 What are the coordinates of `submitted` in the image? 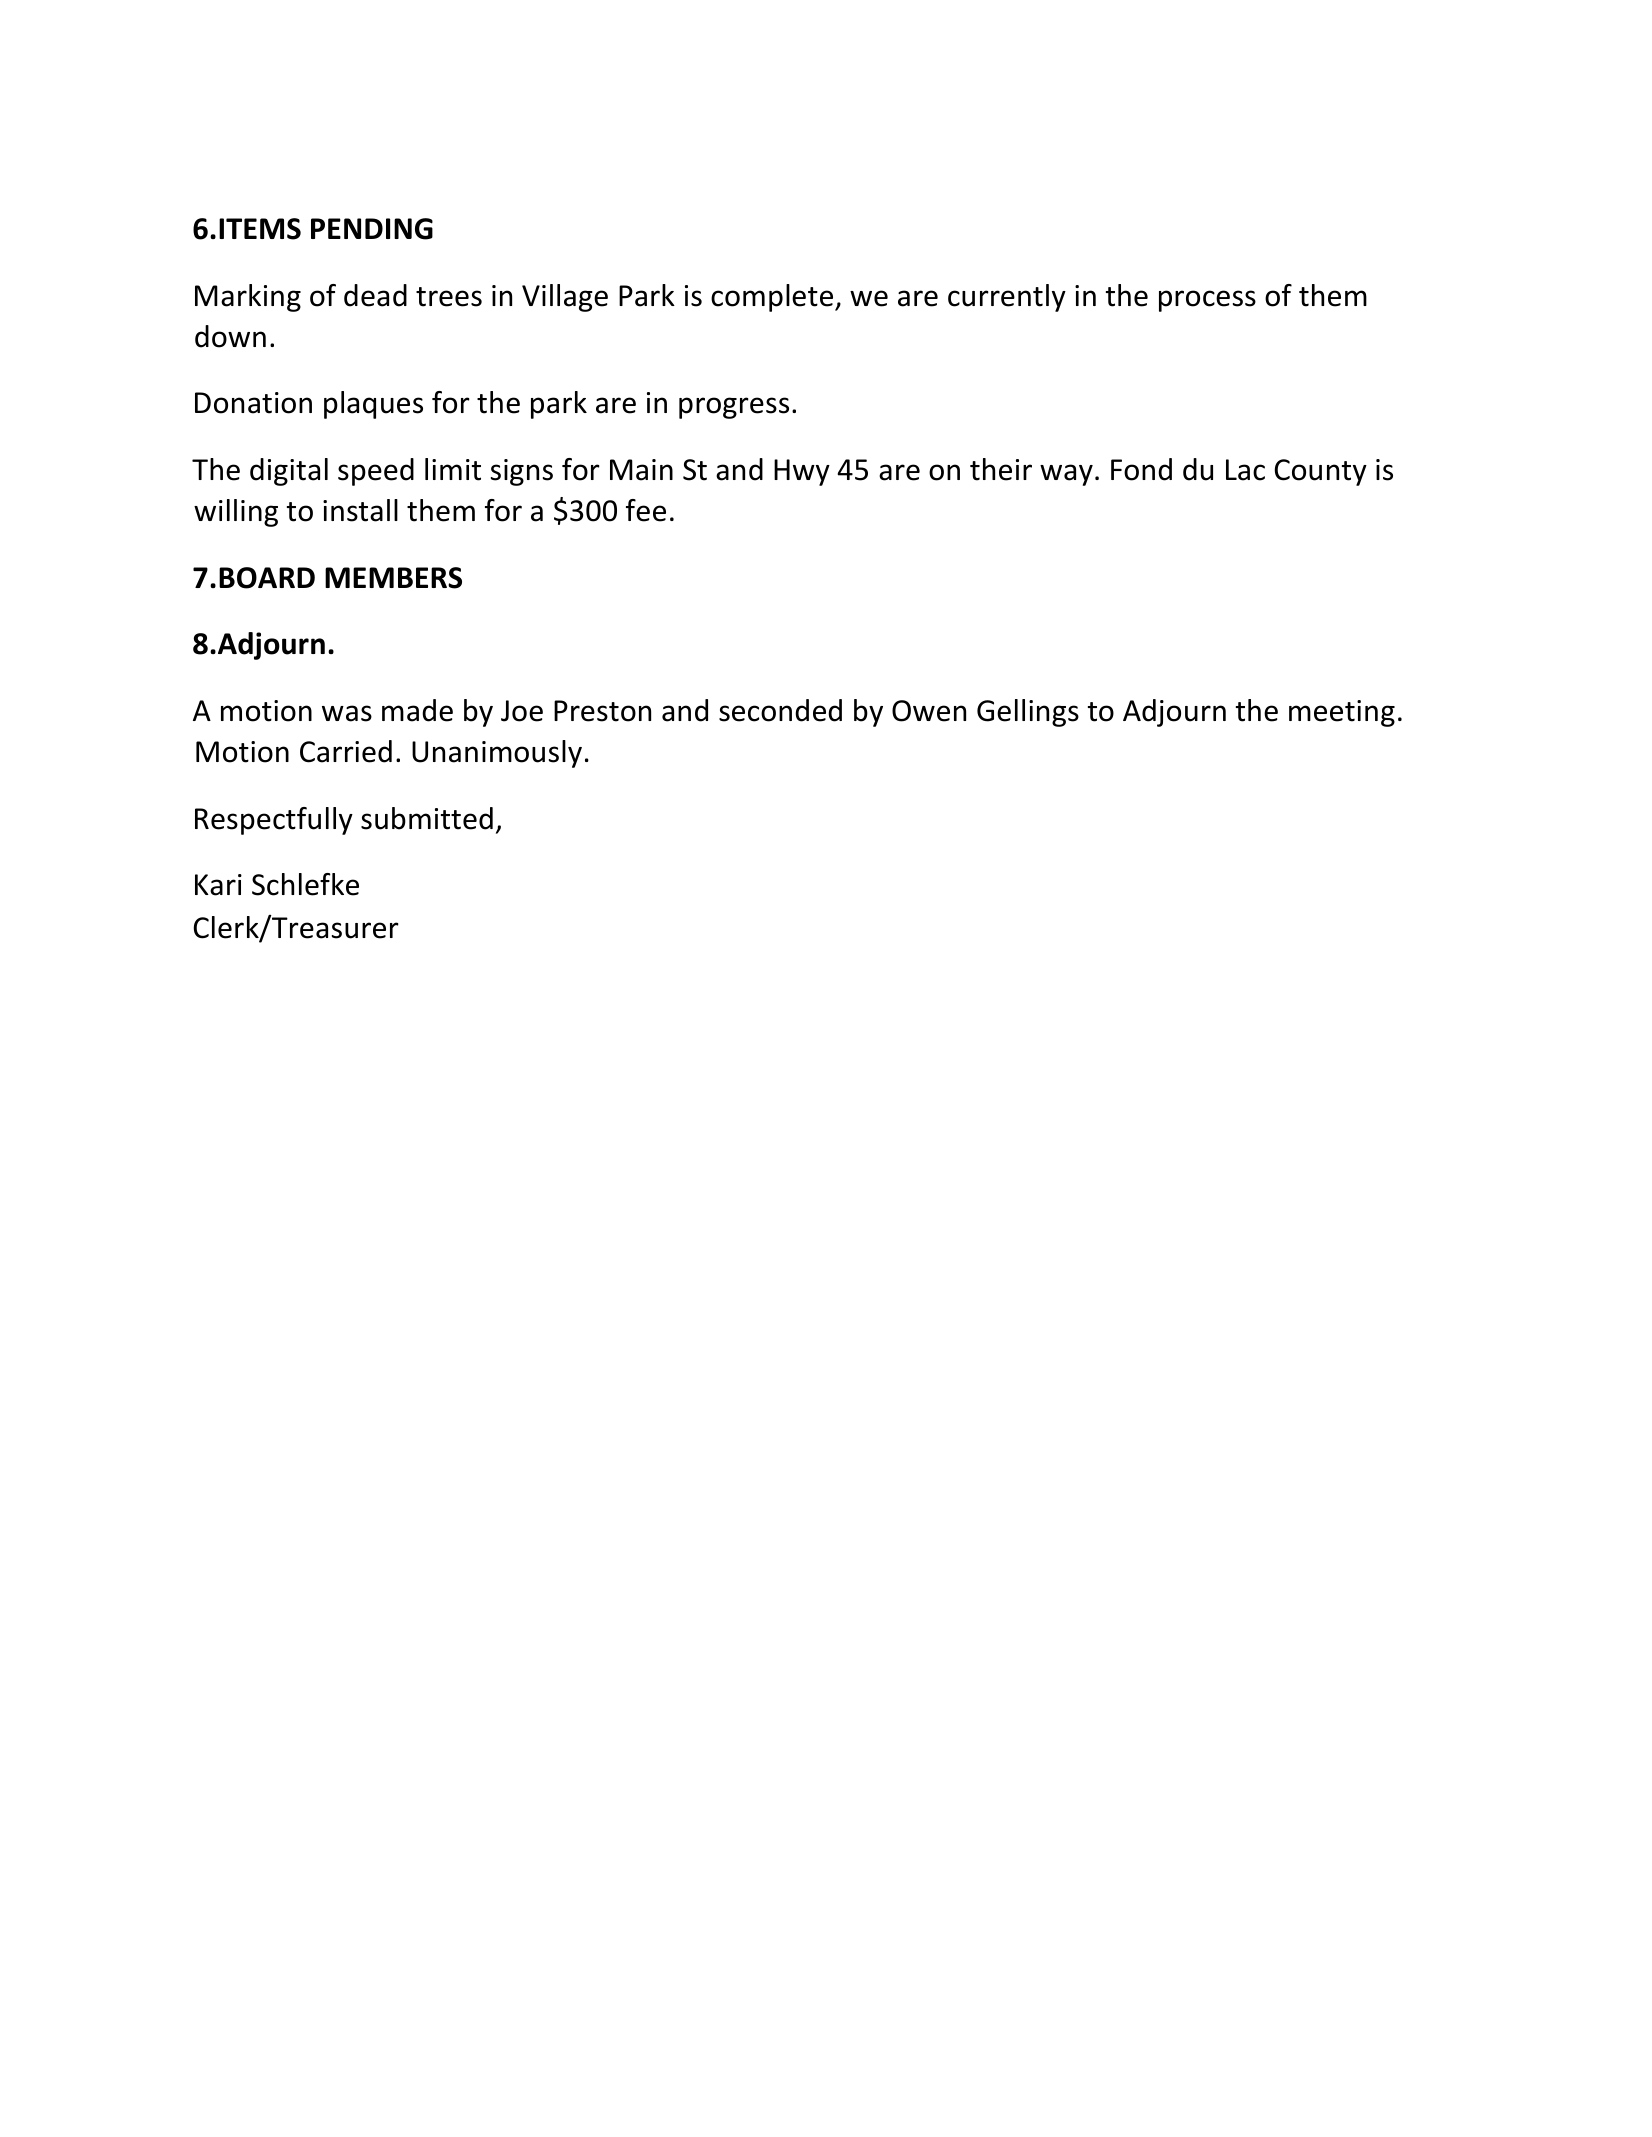 It's located at (427, 818).
